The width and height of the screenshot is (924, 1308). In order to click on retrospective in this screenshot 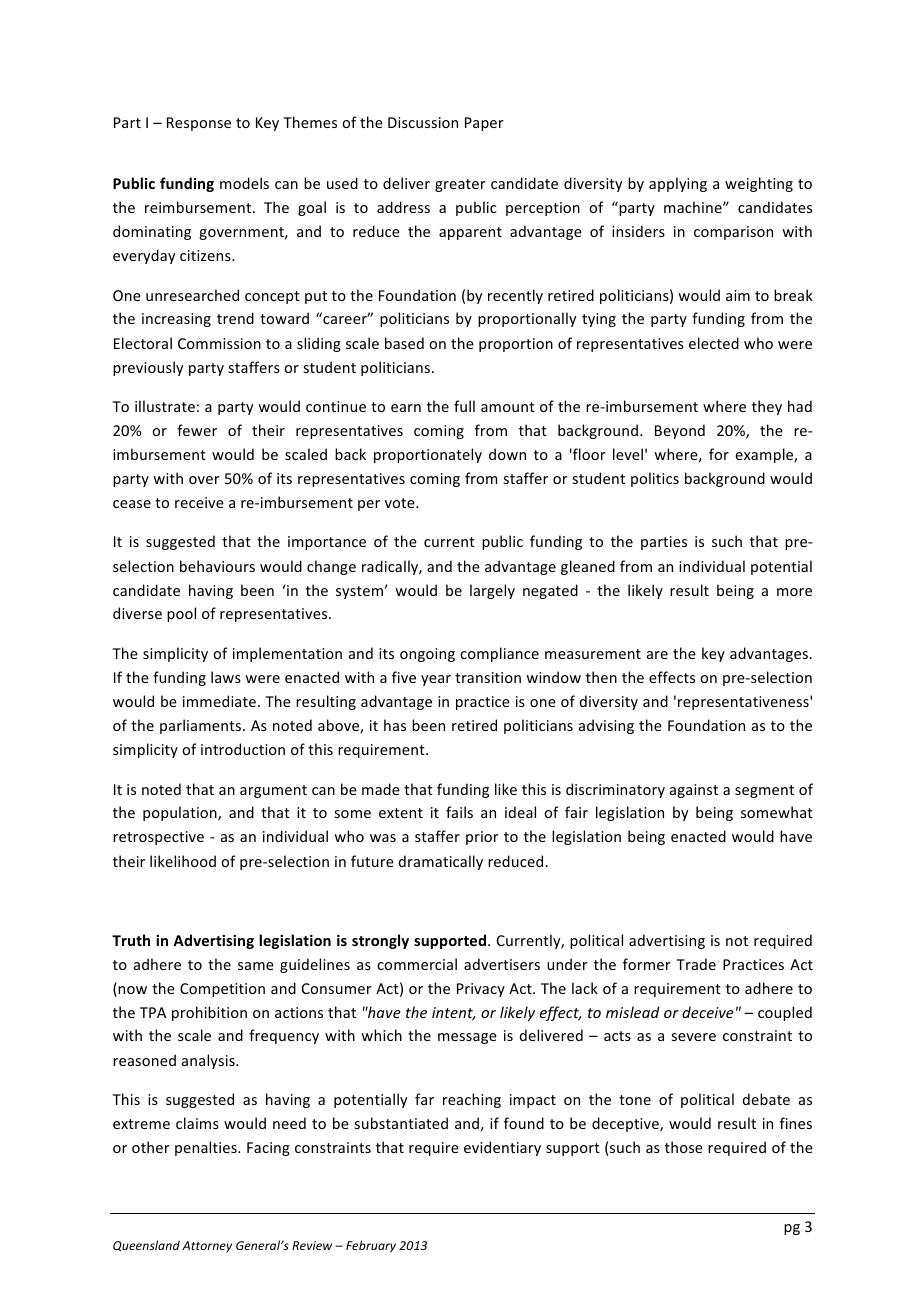, I will do `click(158, 838)`.
